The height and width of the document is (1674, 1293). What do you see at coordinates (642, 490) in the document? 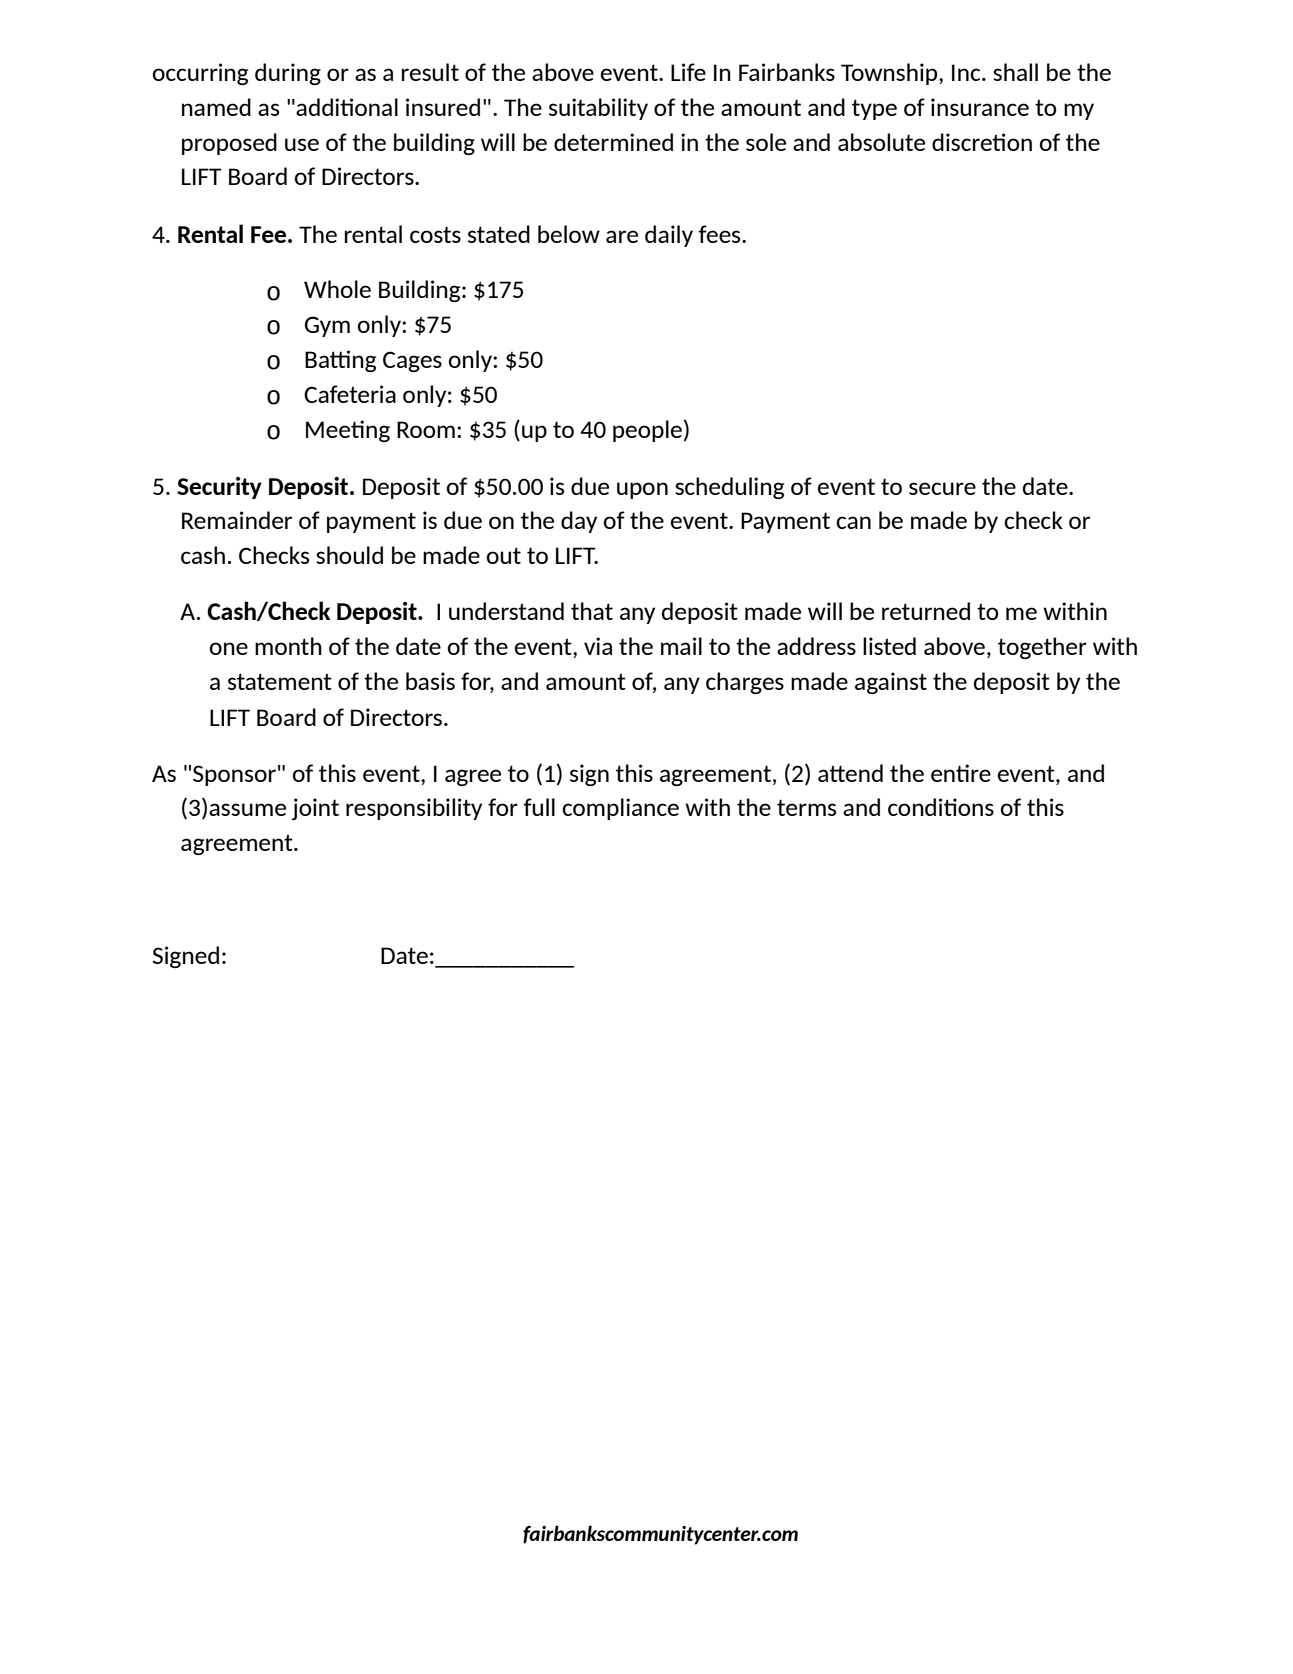
I see `upon` at bounding box center [642, 490].
